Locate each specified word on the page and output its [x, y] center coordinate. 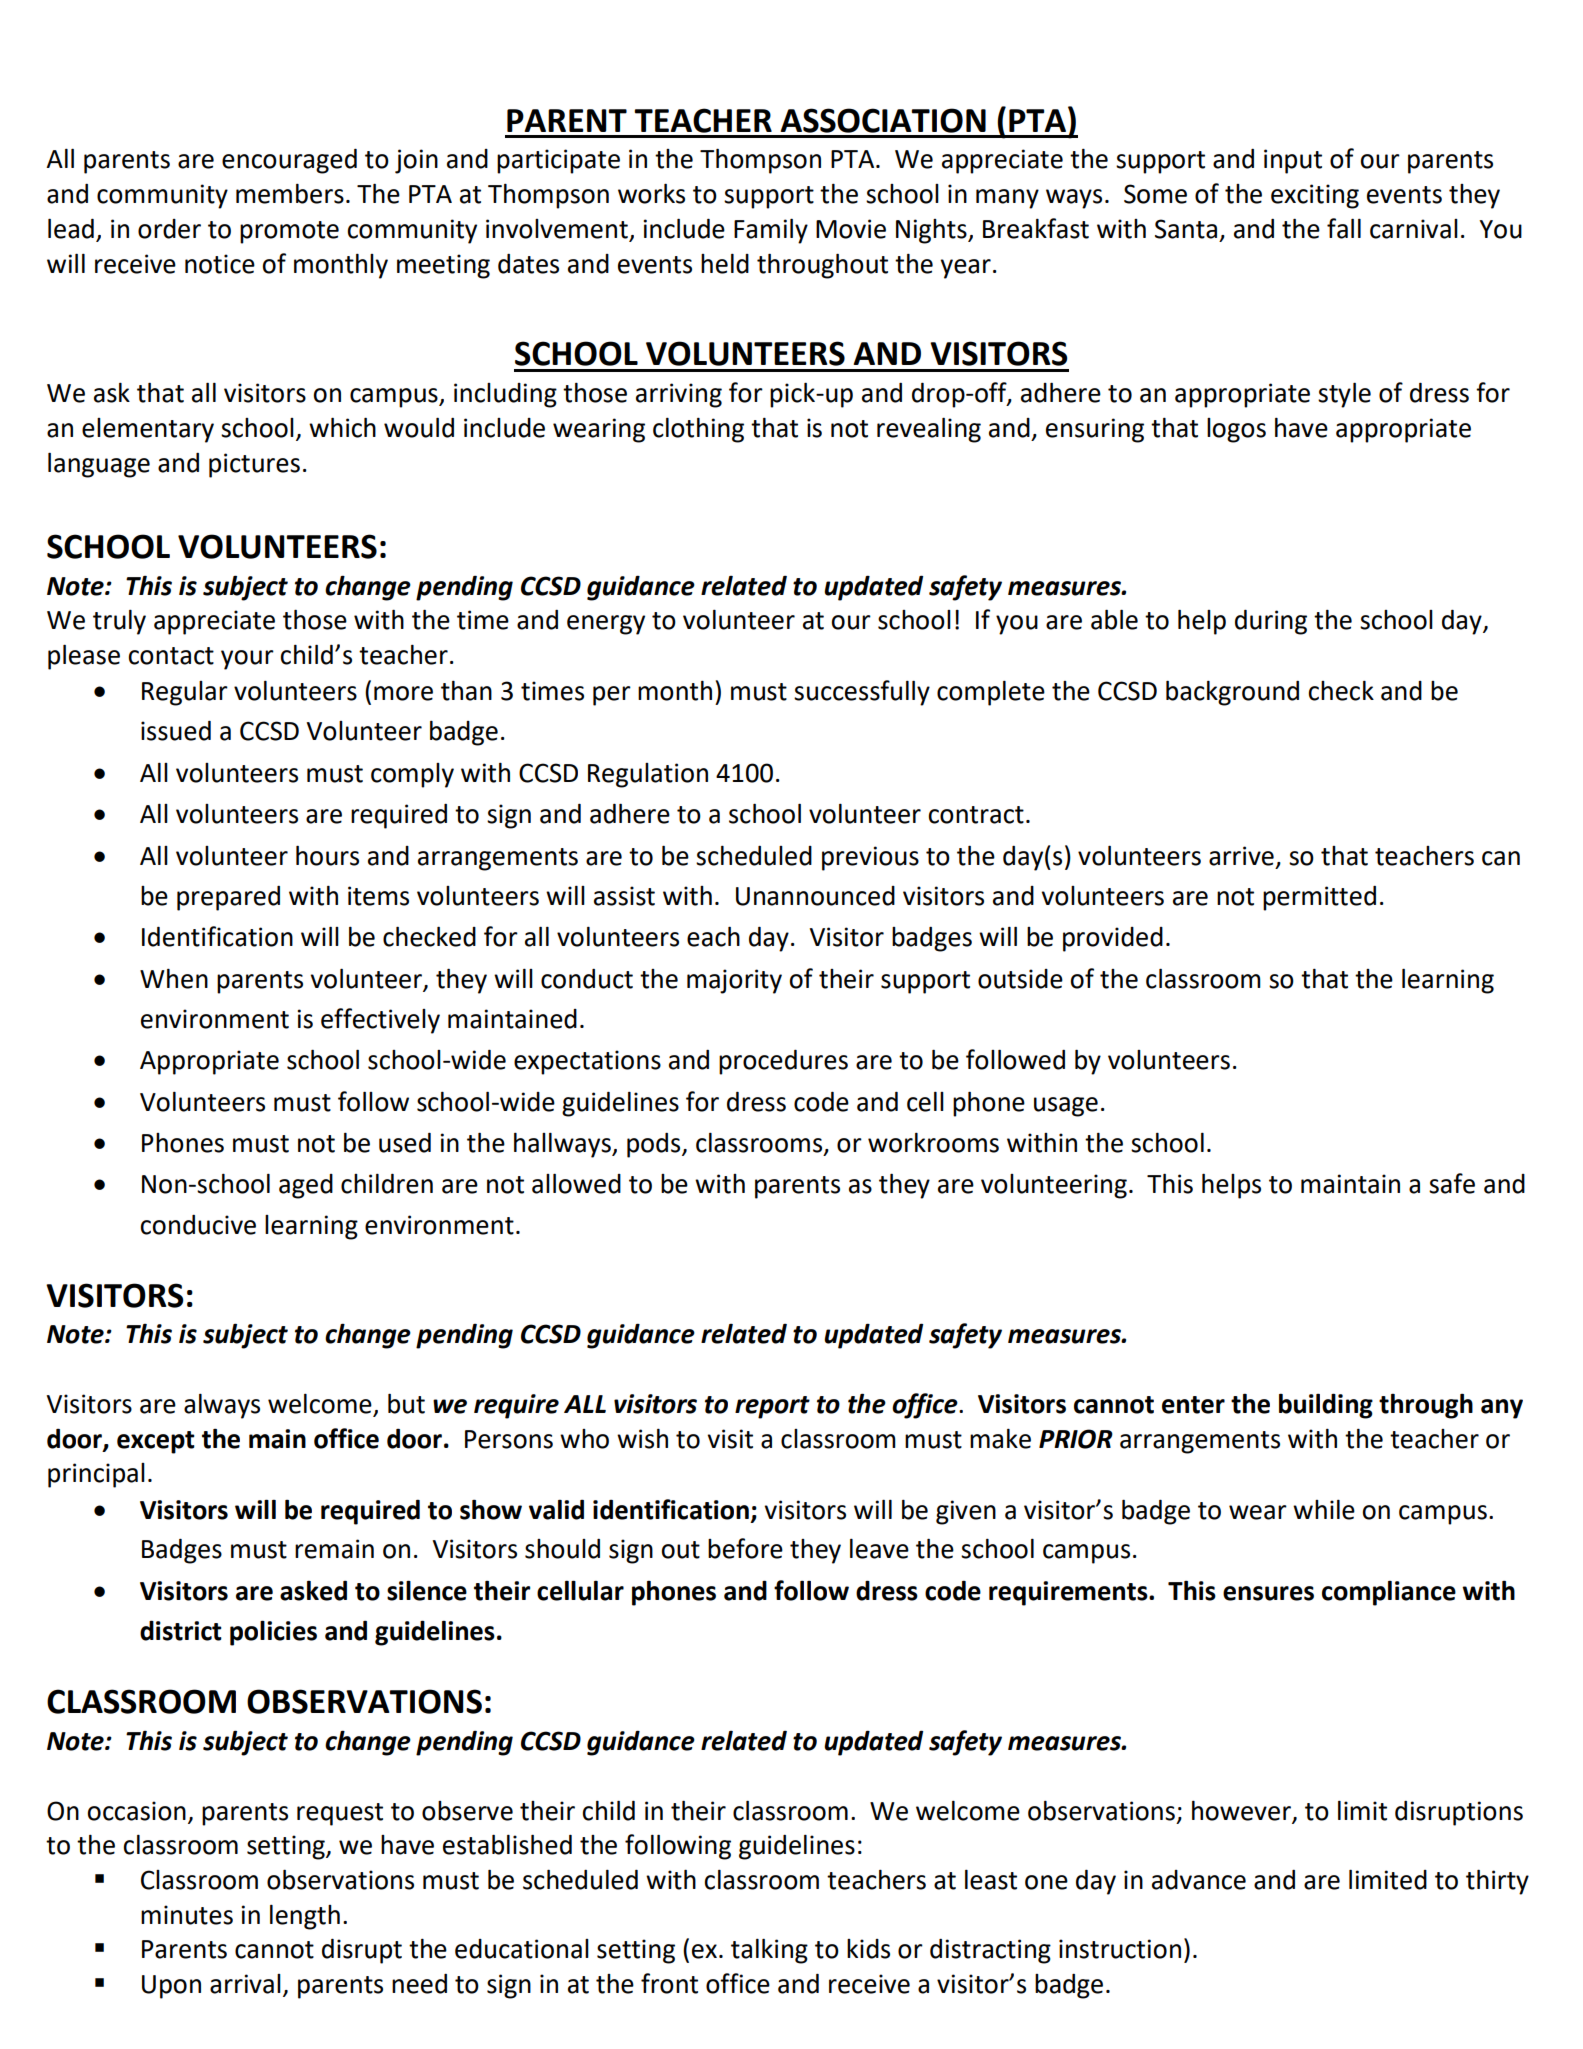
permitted [1319, 898]
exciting [1315, 196]
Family [771, 231]
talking [769, 1951]
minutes [187, 1915]
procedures [783, 1062]
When [174, 979]
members [290, 194]
